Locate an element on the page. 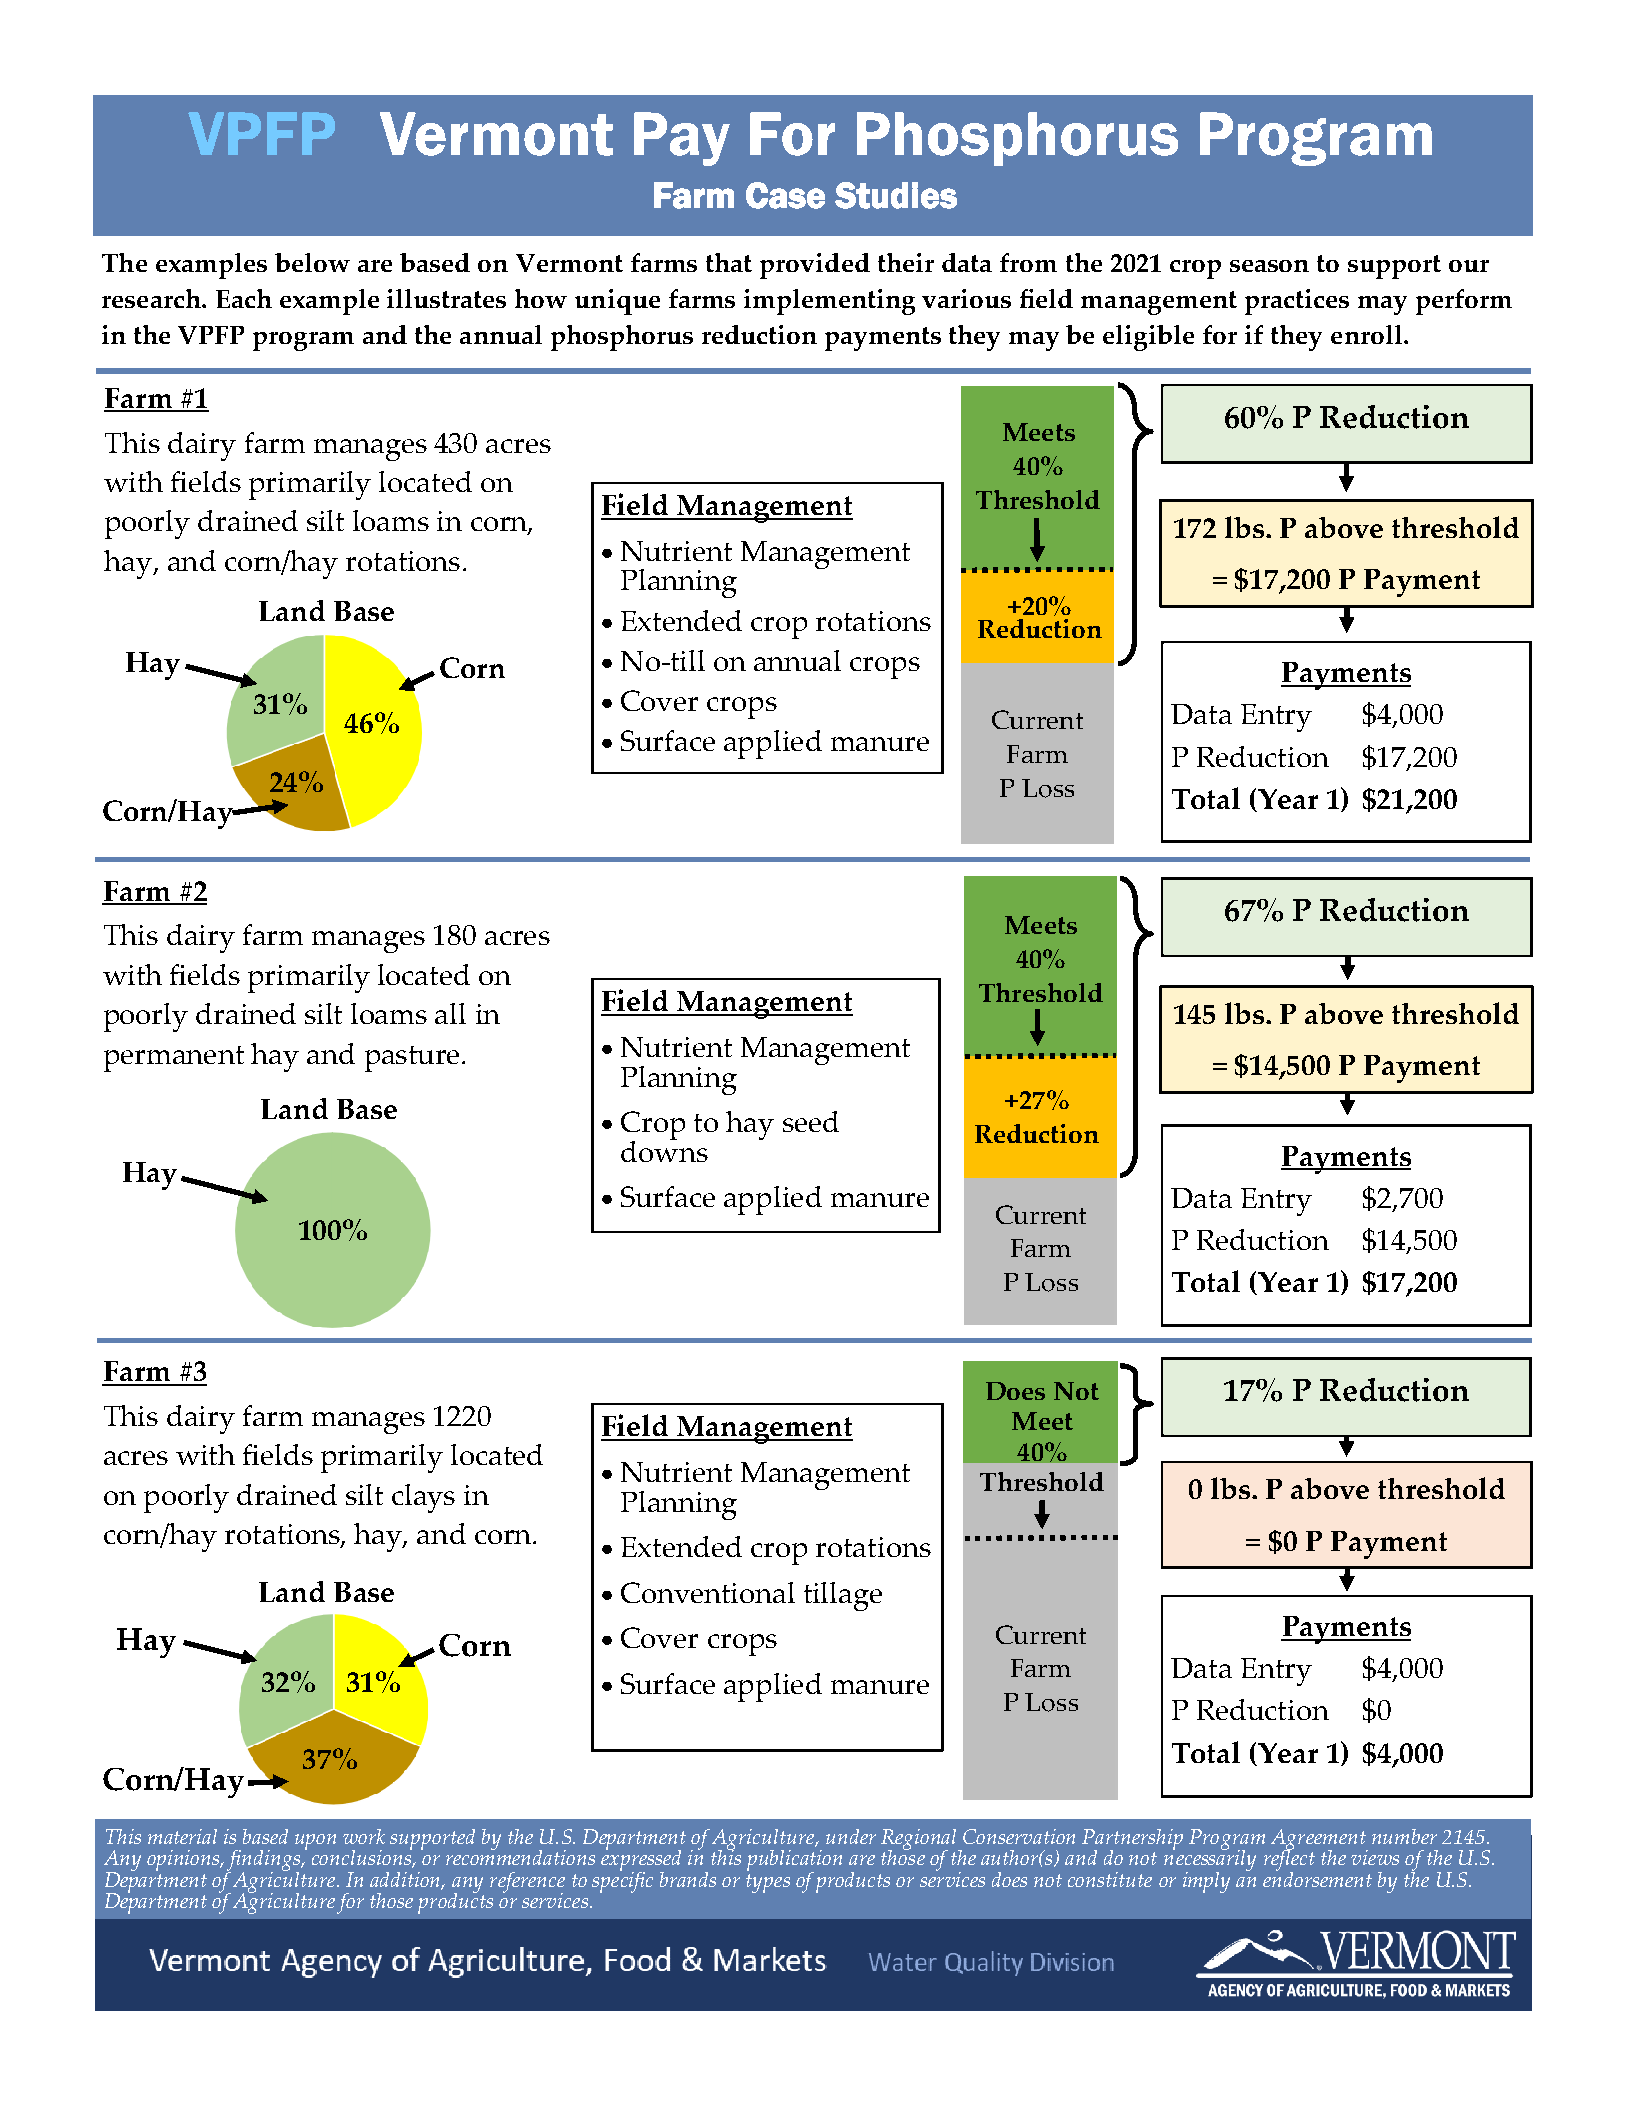 The width and height of the image is (1627, 2106). upon is located at coordinates (315, 1842).
